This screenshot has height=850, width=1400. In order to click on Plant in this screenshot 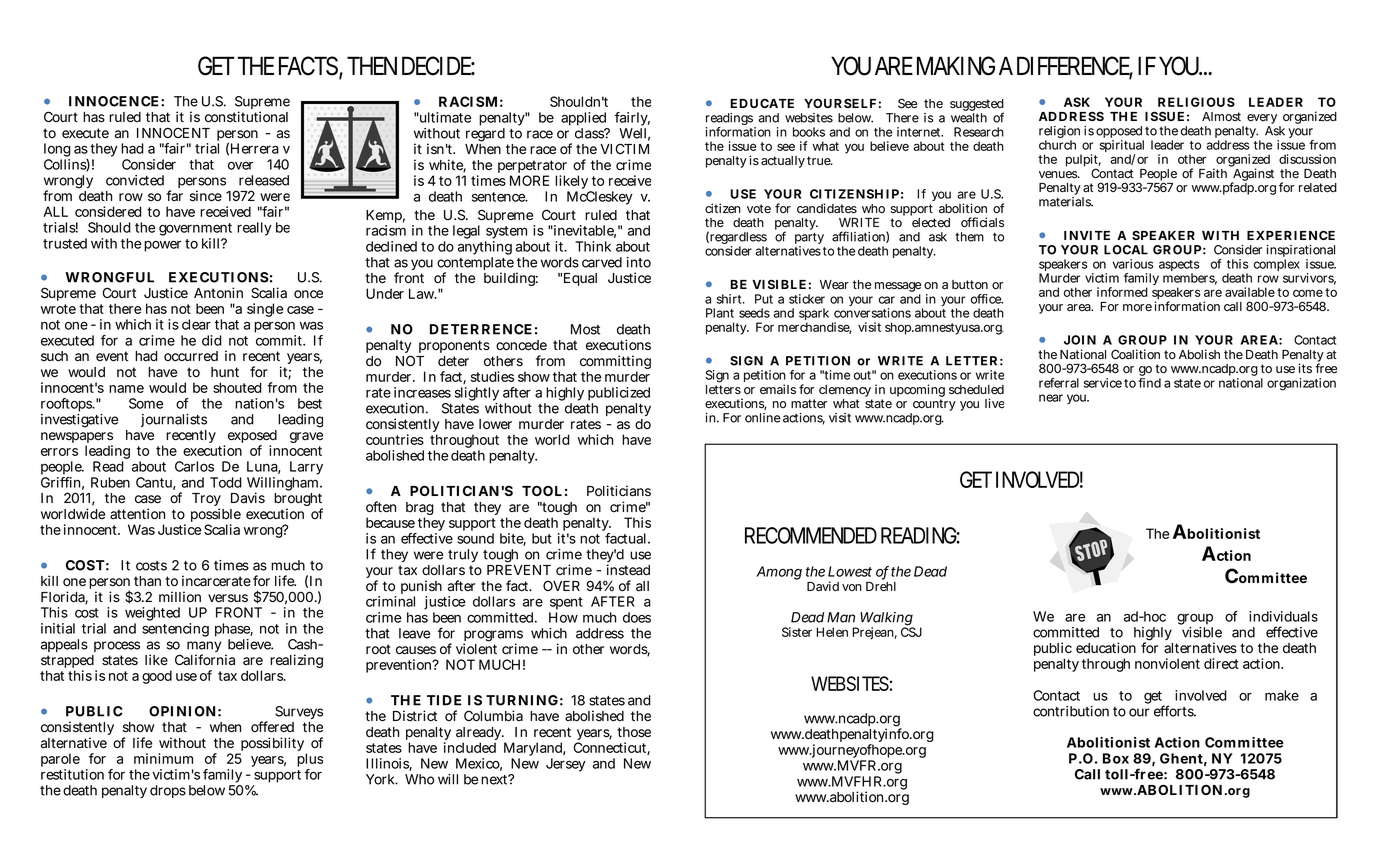, I will do `click(720, 313)`.
